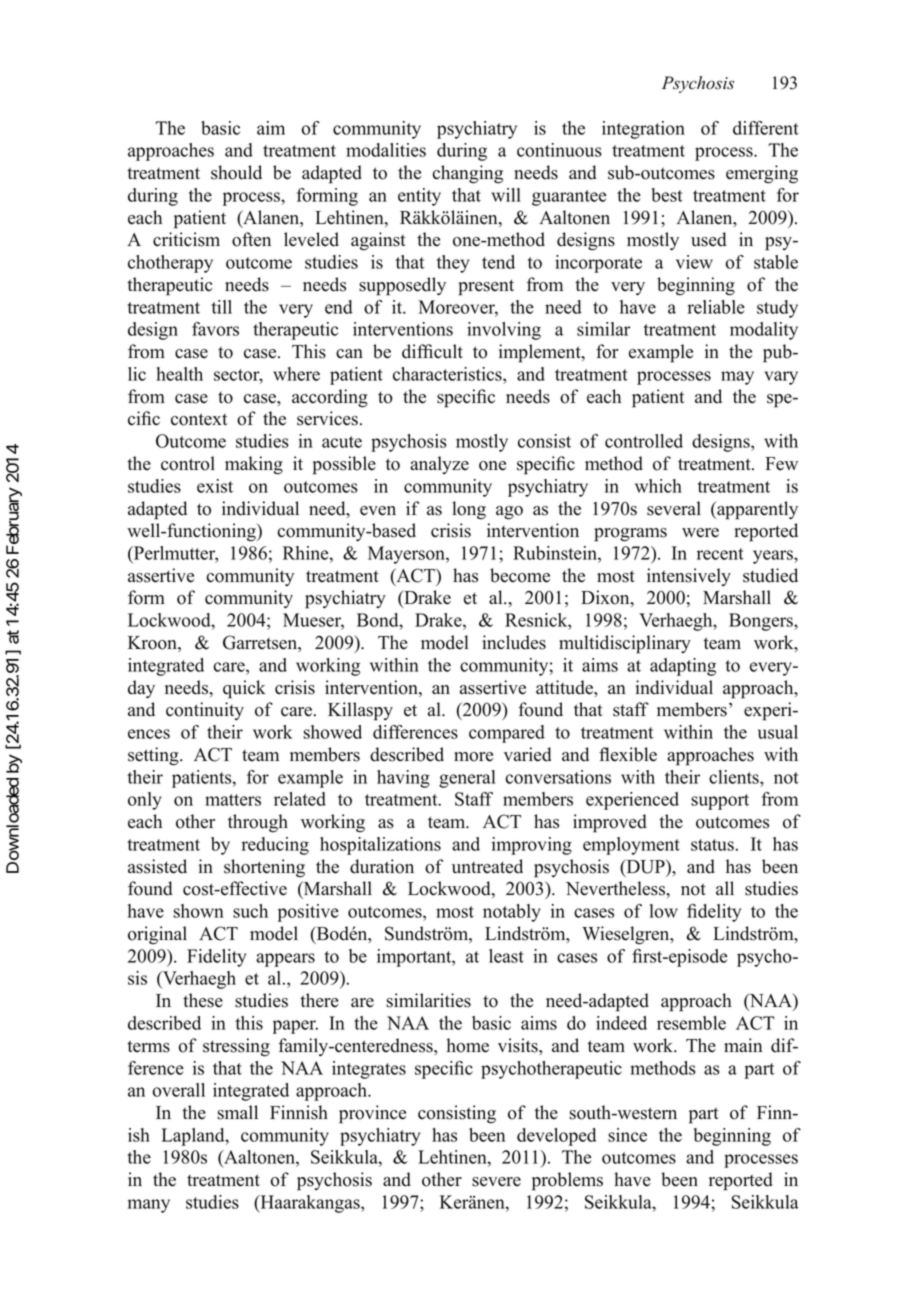  I want to click on should, so click(236, 172).
